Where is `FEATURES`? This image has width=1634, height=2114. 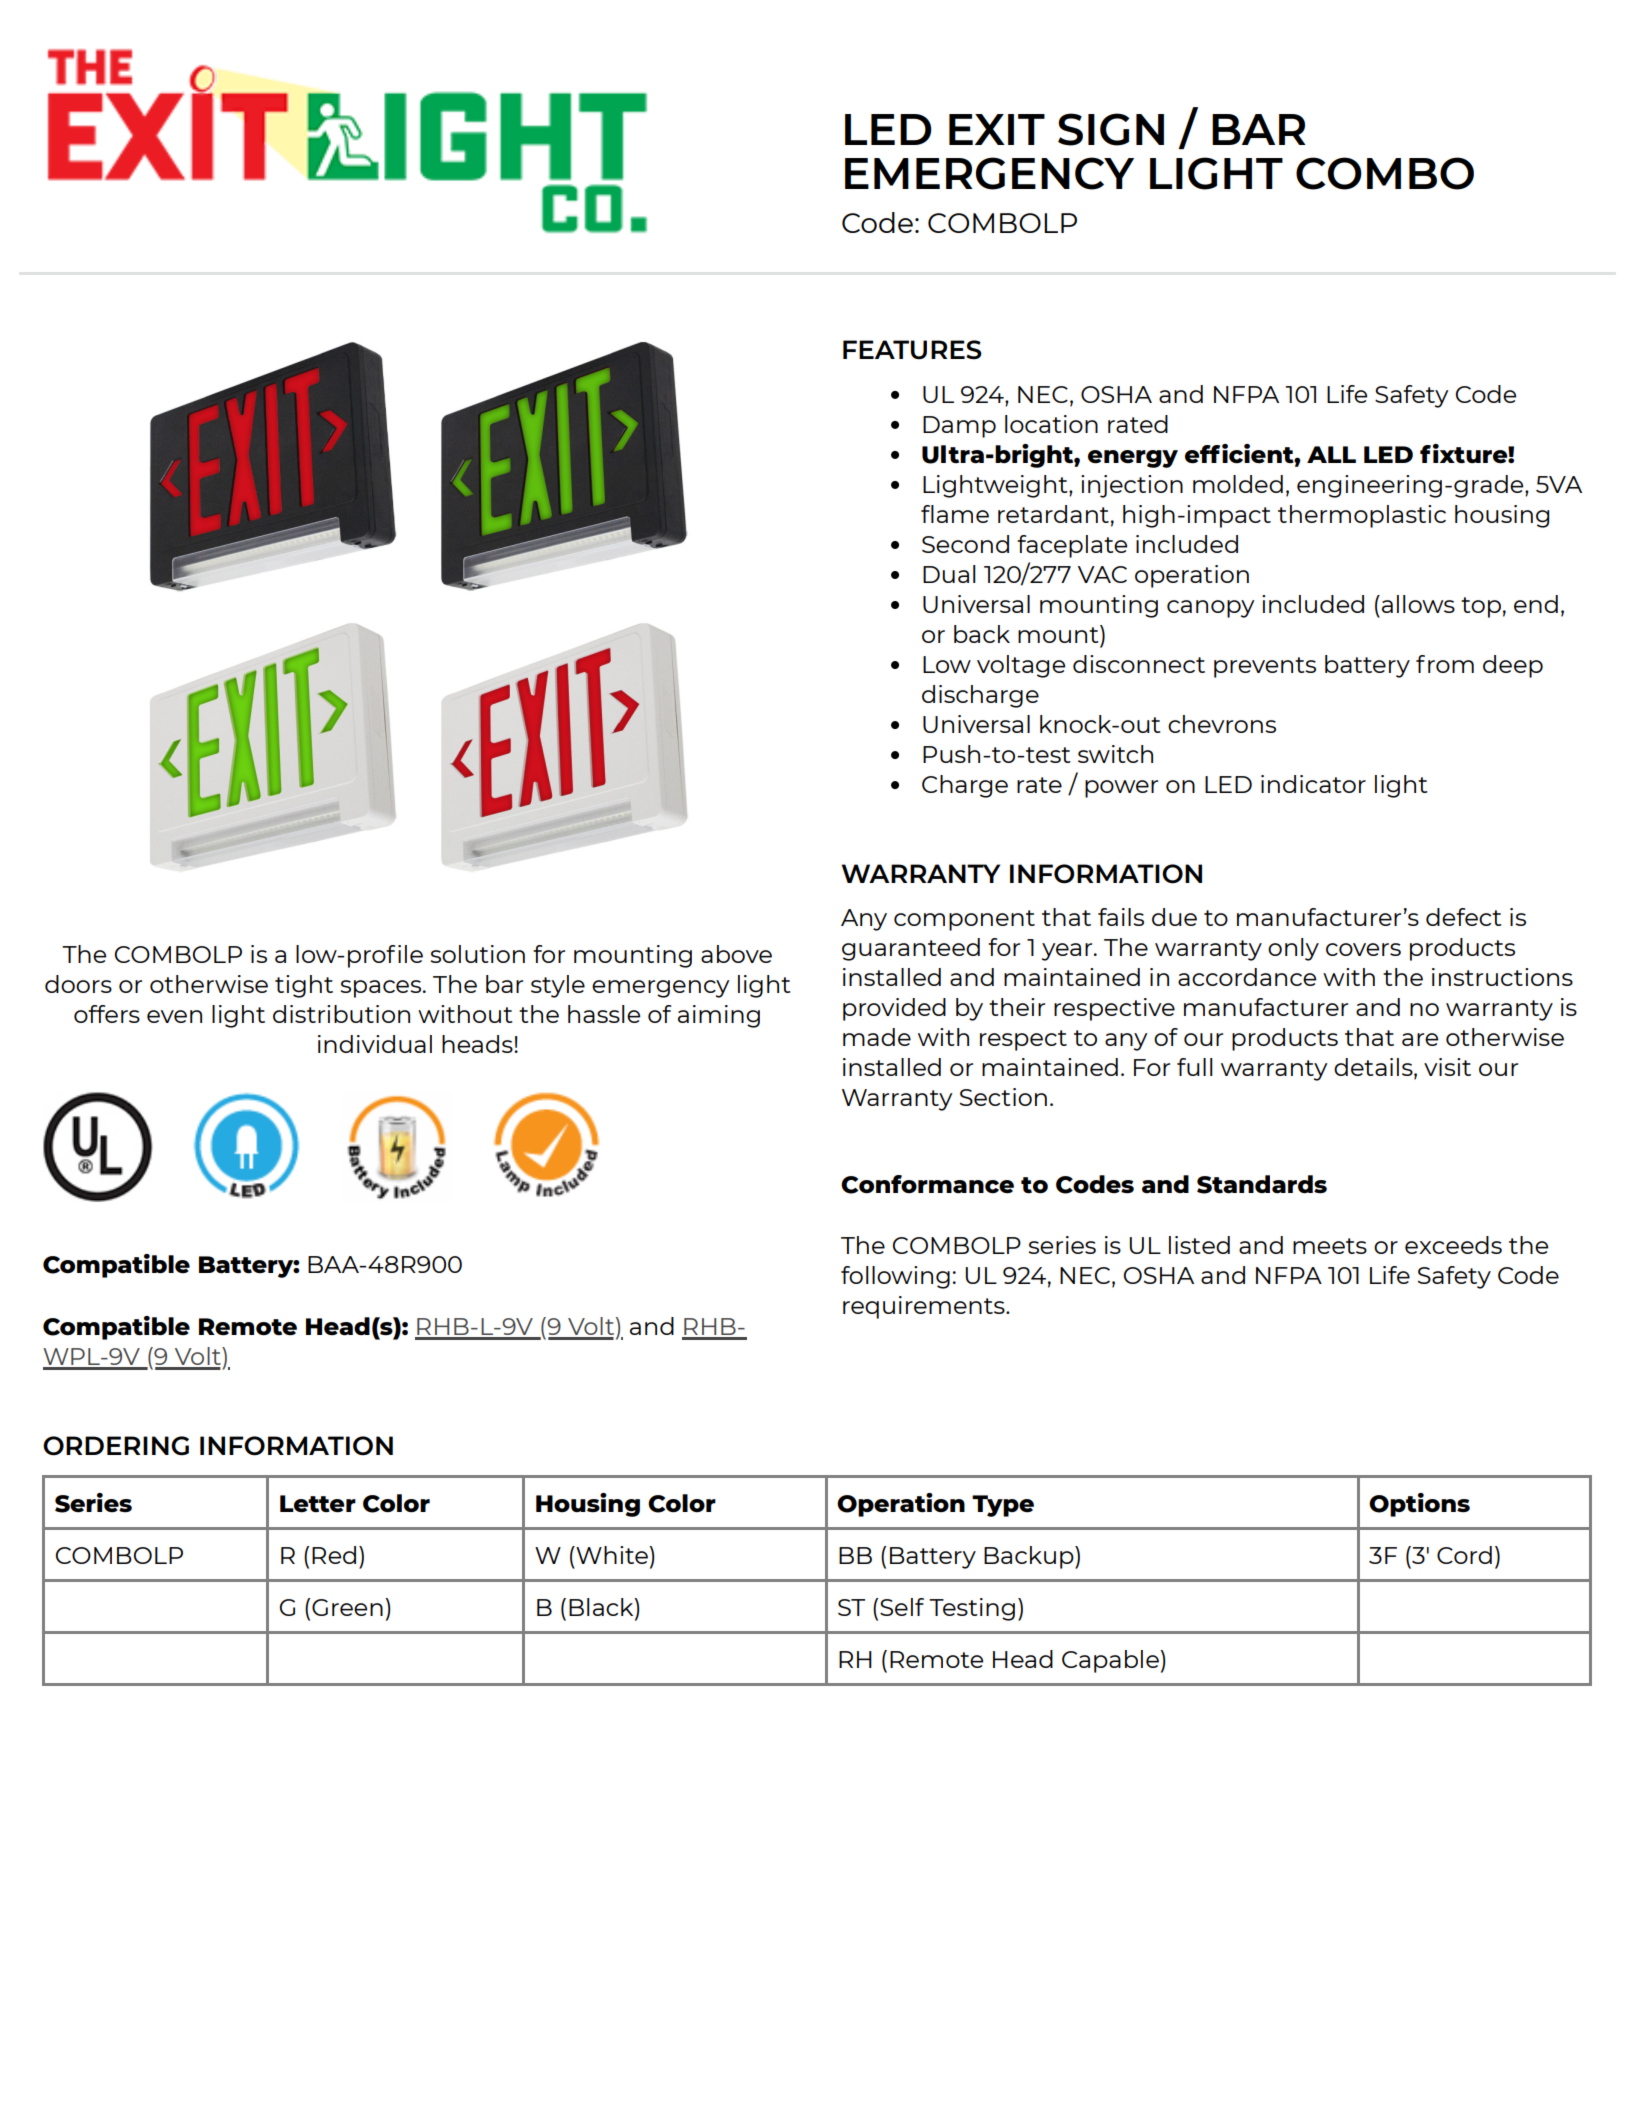
FEATURES is located at coordinates (912, 350).
